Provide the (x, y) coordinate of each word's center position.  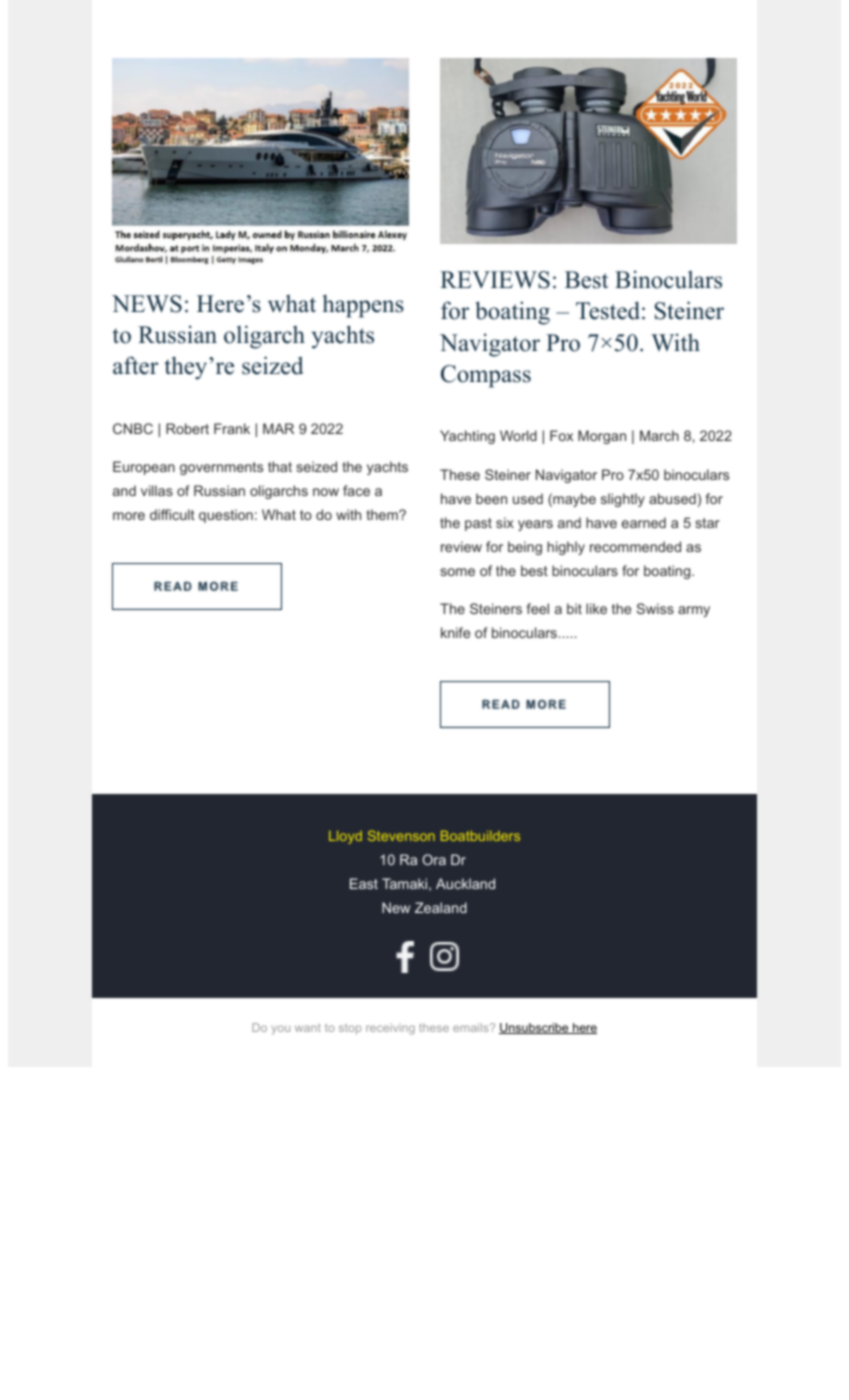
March (659, 435)
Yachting (467, 437)
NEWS (147, 304)
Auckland (465, 883)
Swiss (655, 608)
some (457, 572)
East (364, 883)
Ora (434, 859)
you (281, 1030)
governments (221, 468)
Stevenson (401, 835)
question (226, 516)
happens (363, 306)
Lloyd (345, 837)
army (694, 611)
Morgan (602, 437)
